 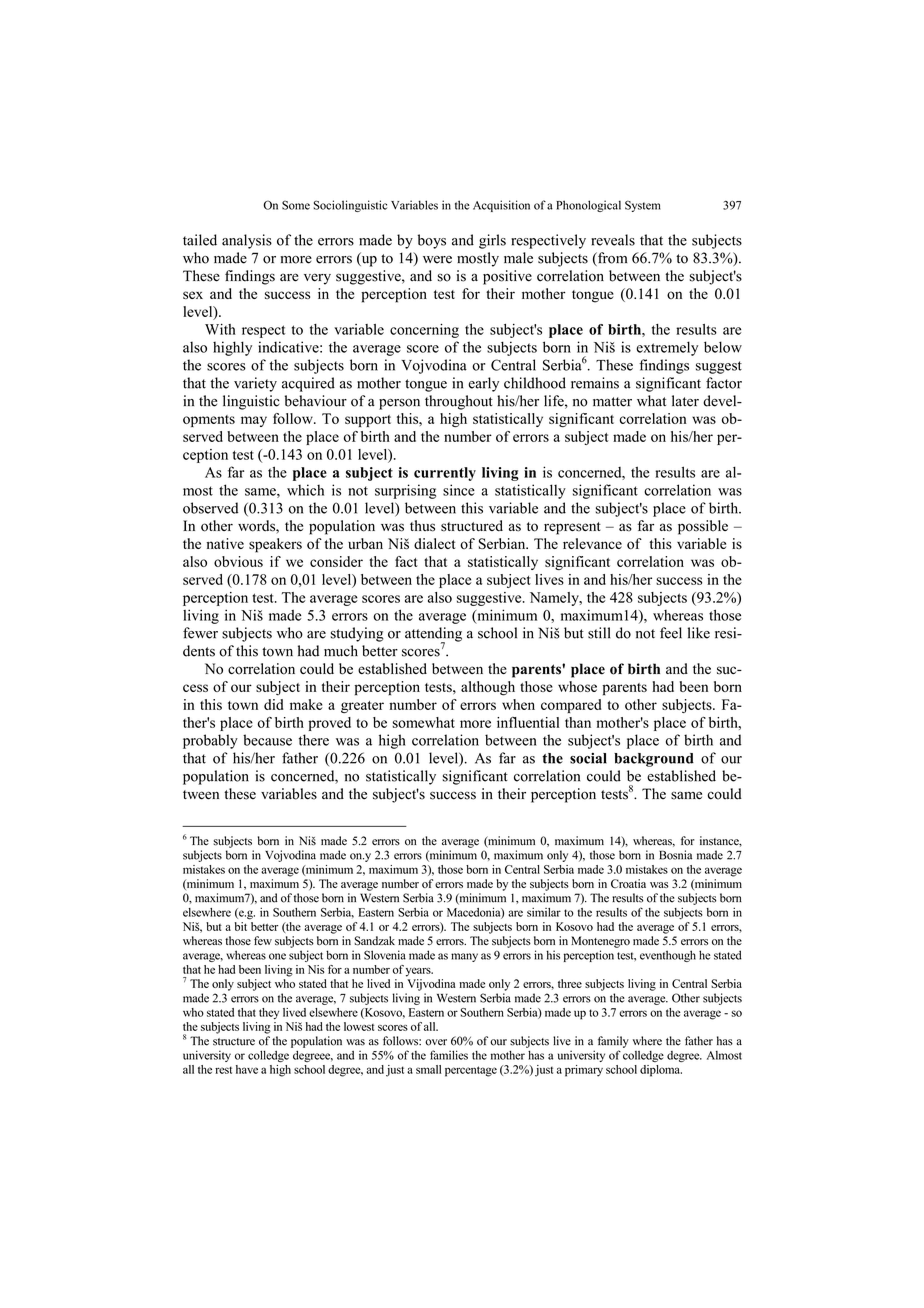 What do you see at coordinates (255, 384) in the screenshot?
I see `variety` at bounding box center [255, 384].
